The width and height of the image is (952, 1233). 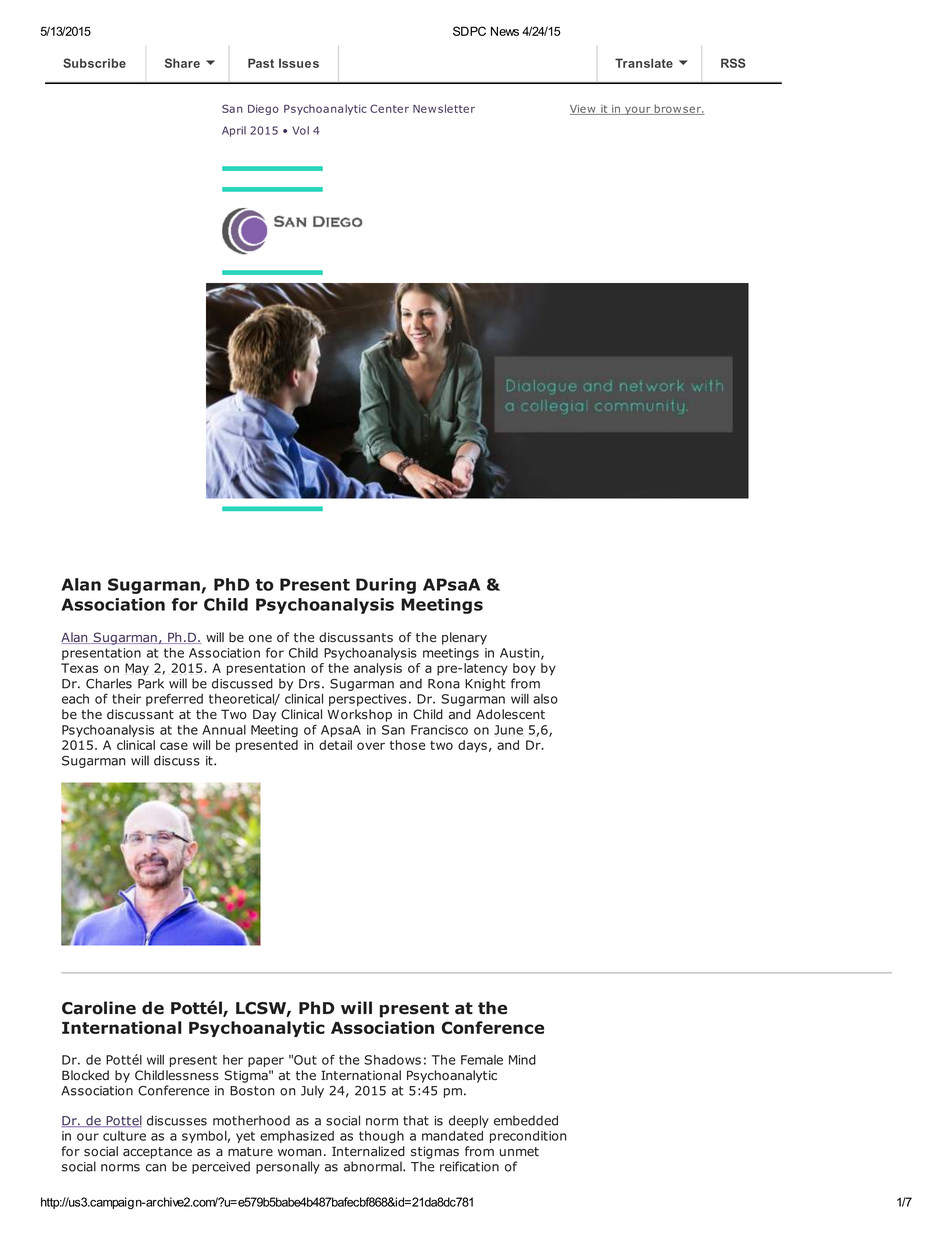 What do you see at coordinates (389, 108) in the image?
I see `Center` at bounding box center [389, 108].
